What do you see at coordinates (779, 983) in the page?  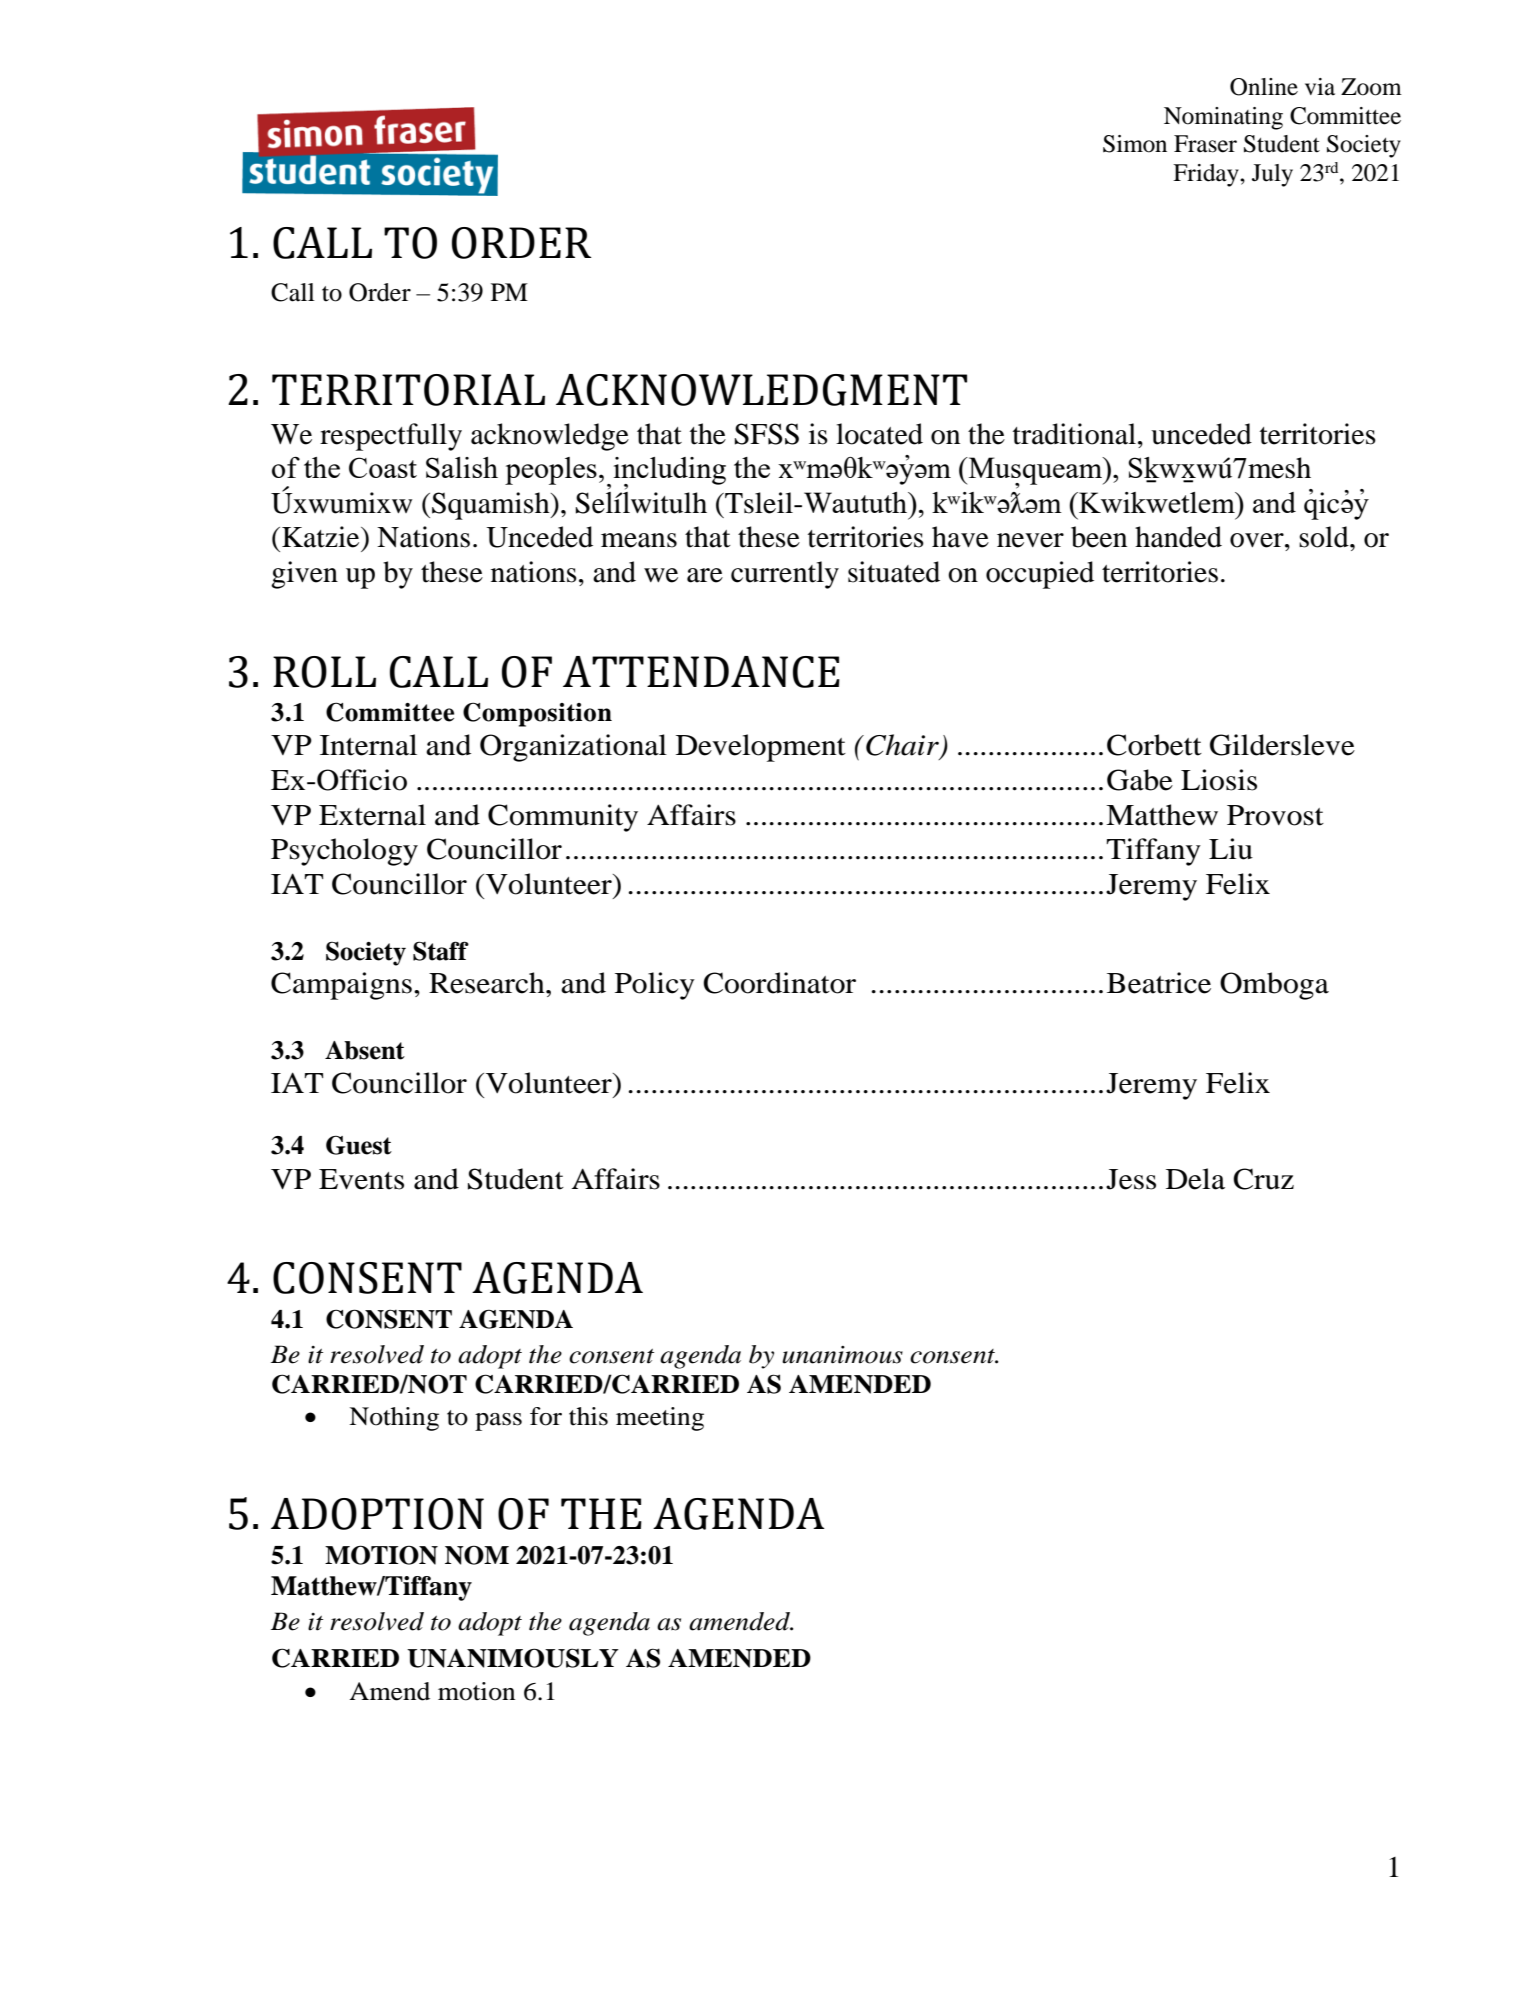 I see `Coordinator` at bounding box center [779, 983].
